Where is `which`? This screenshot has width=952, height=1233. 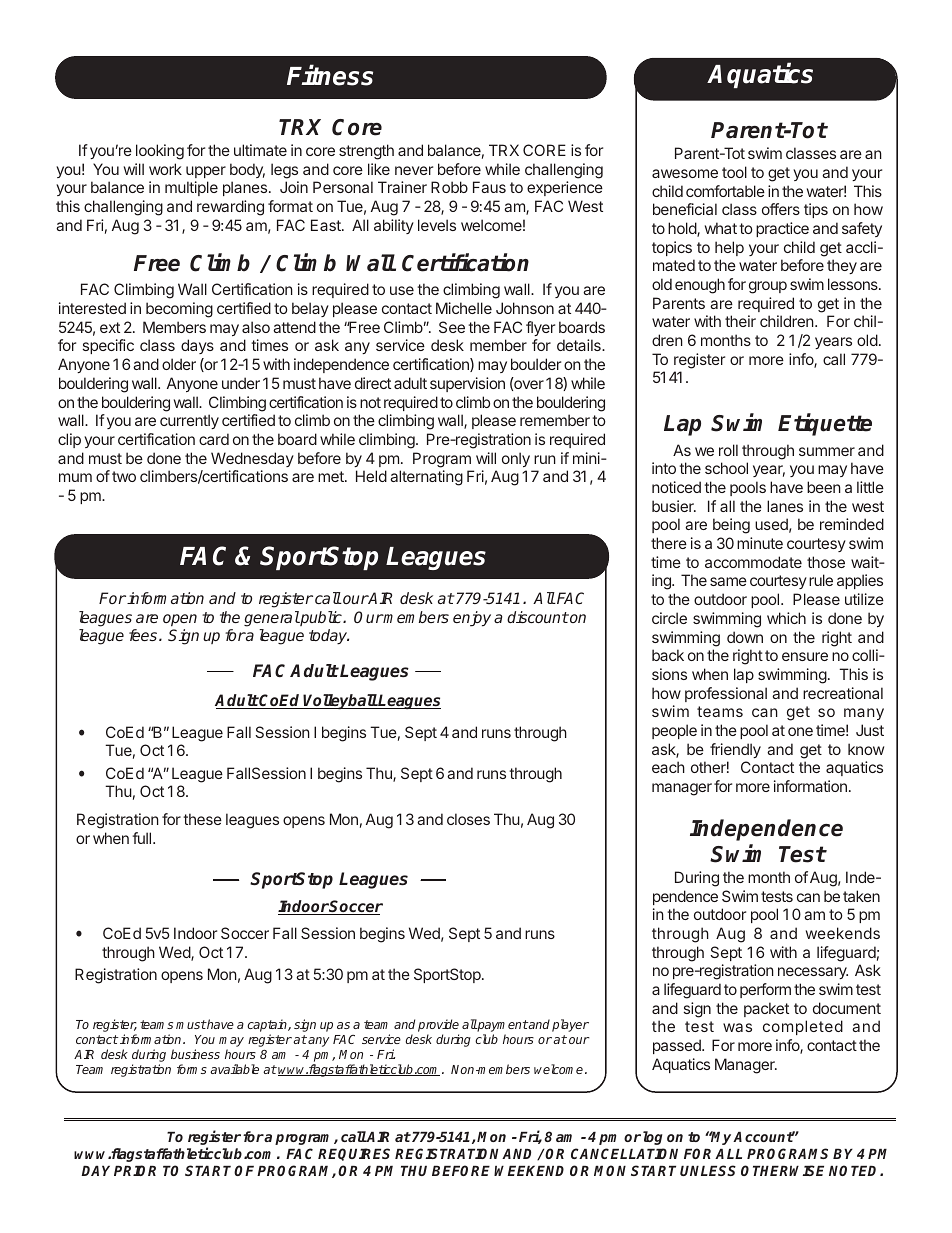 which is located at coordinates (786, 618).
